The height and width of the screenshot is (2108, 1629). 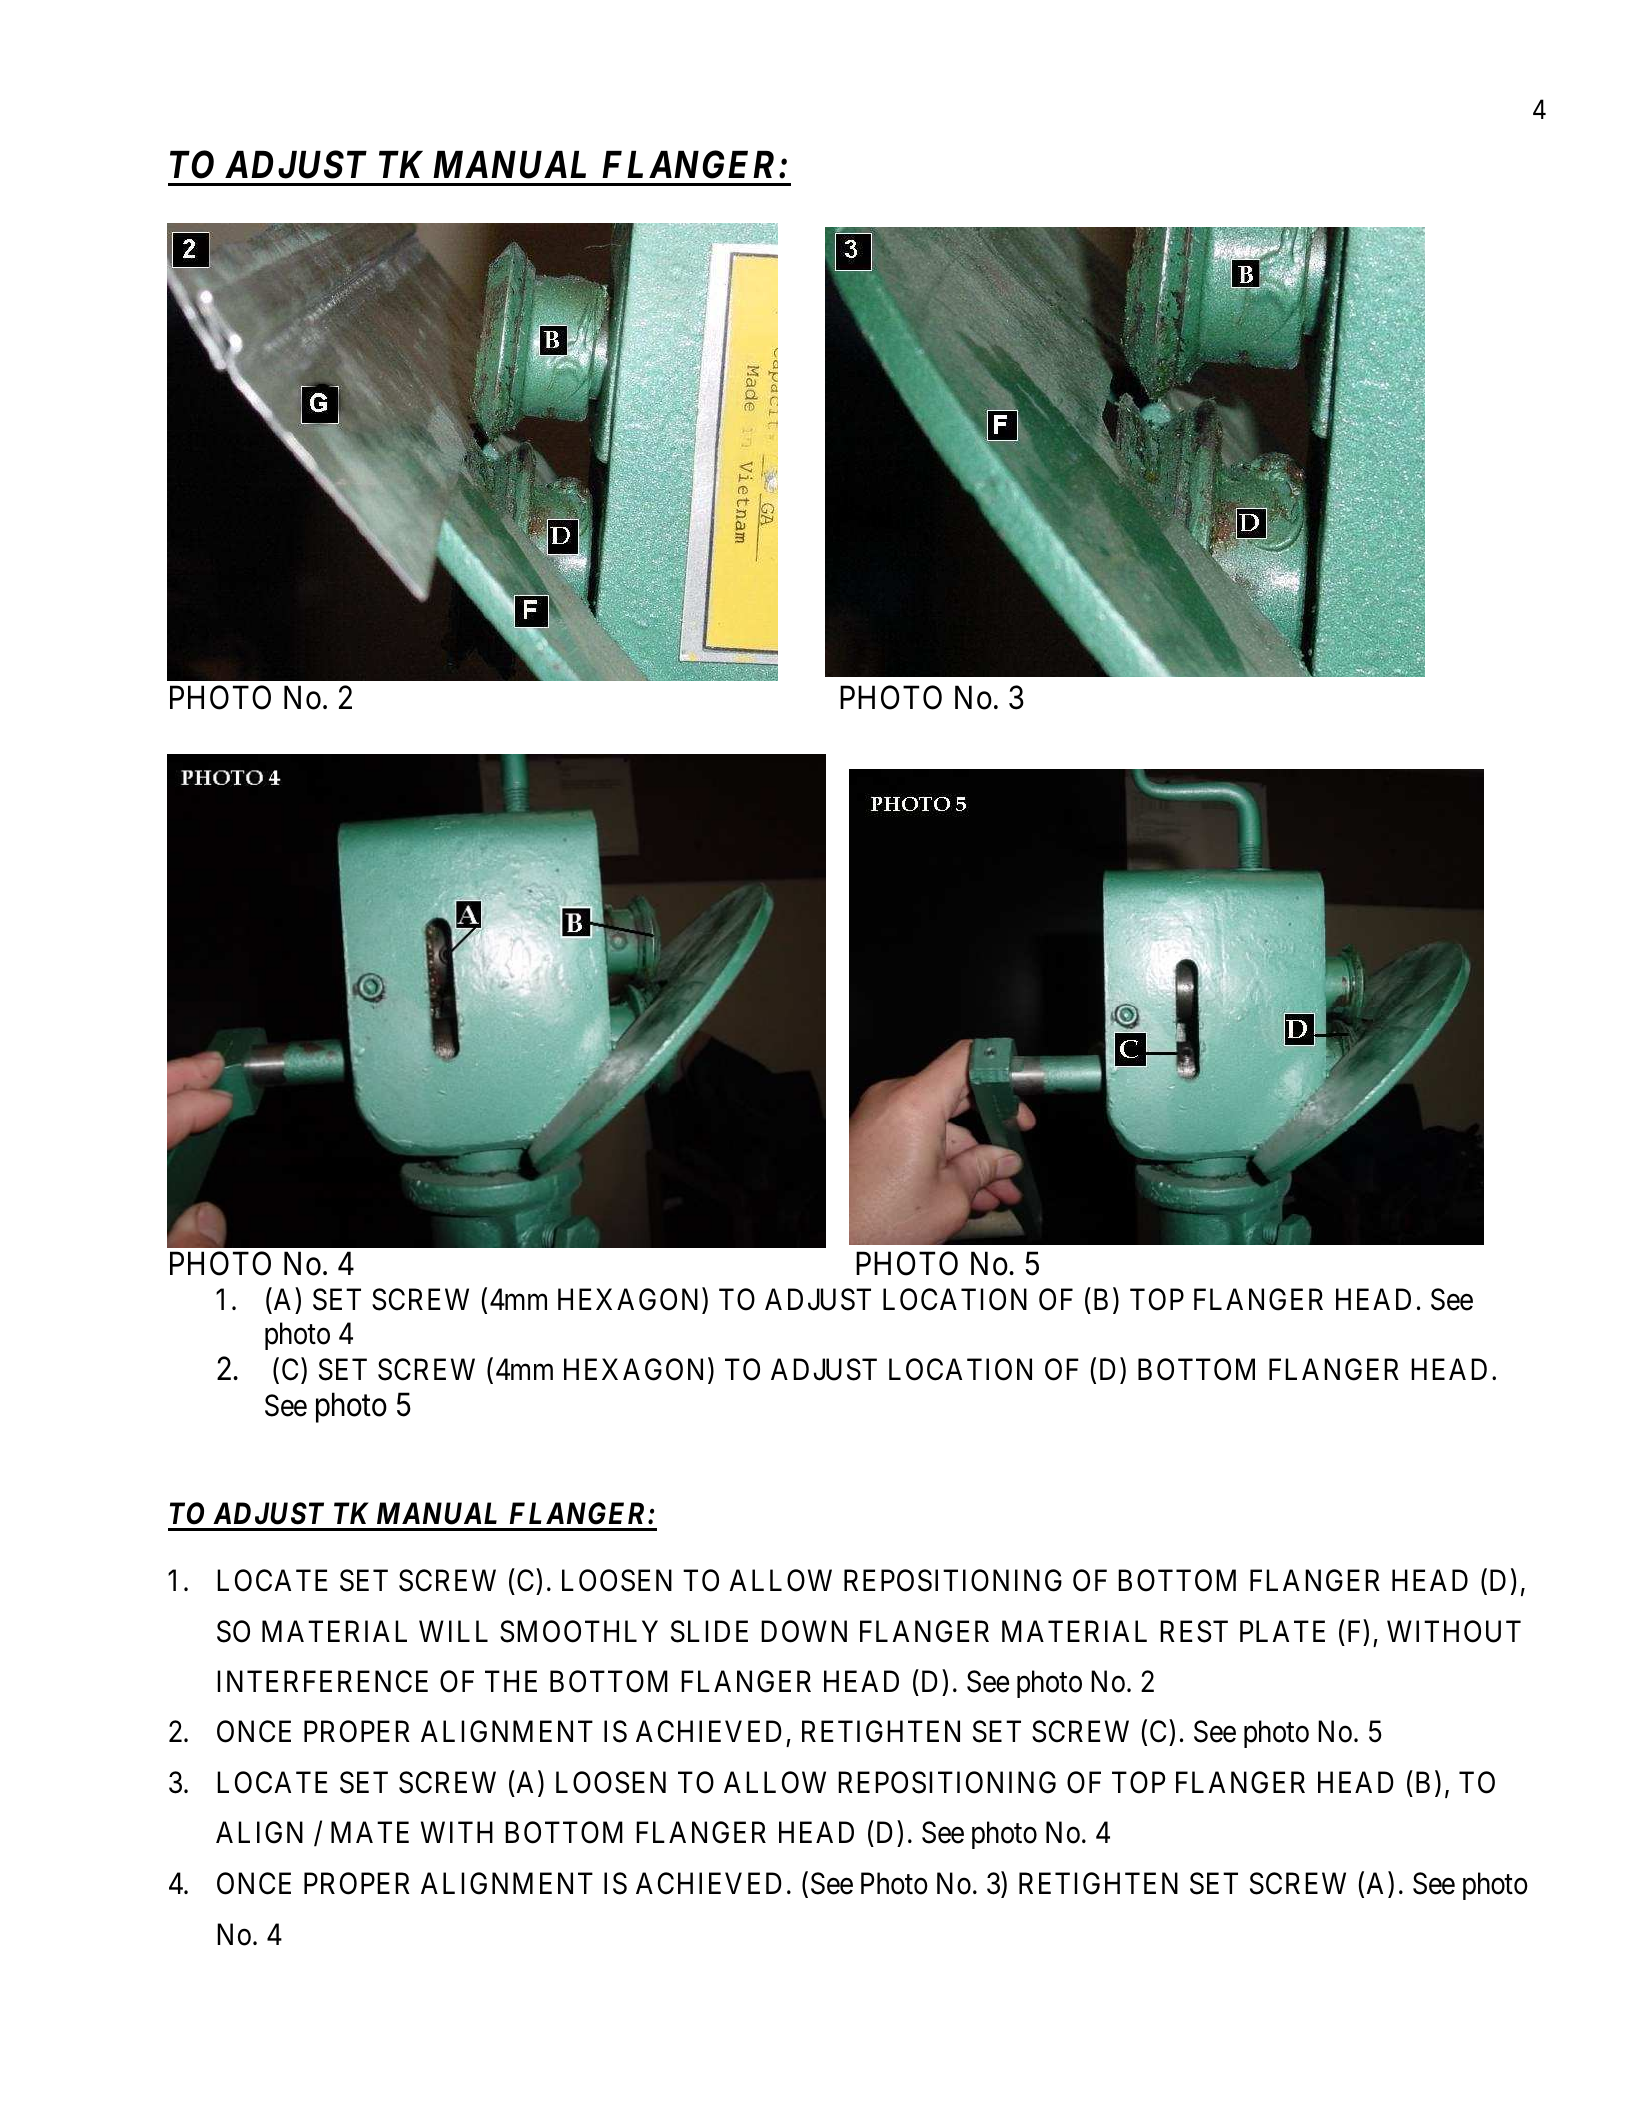 What do you see at coordinates (453, 1631) in the screenshot?
I see `WILL` at bounding box center [453, 1631].
